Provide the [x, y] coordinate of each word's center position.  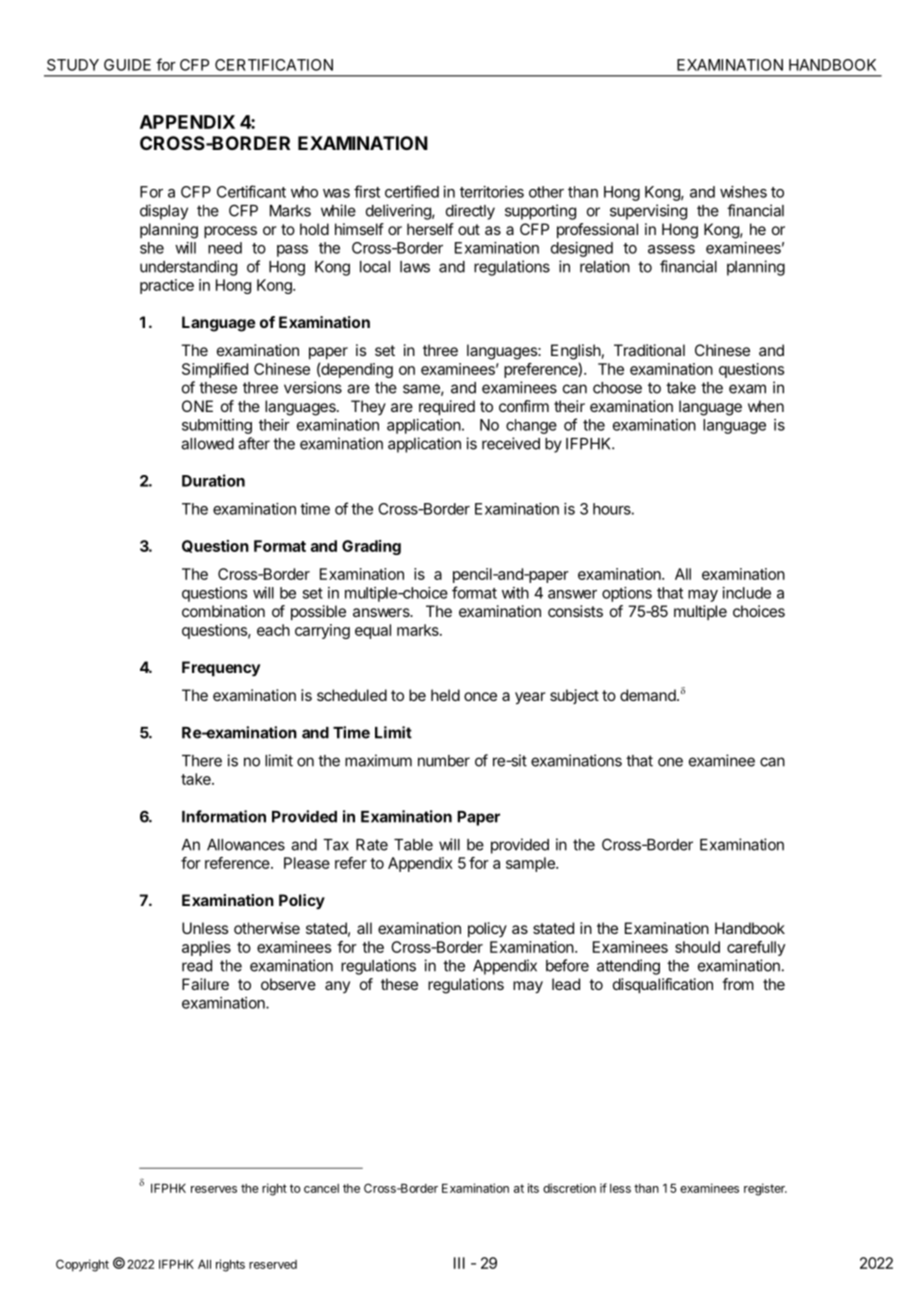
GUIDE [127, 65]
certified [412, 191]
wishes [743, 192]
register [765, 1189]
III [459, 1263]
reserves [214, 1189]
